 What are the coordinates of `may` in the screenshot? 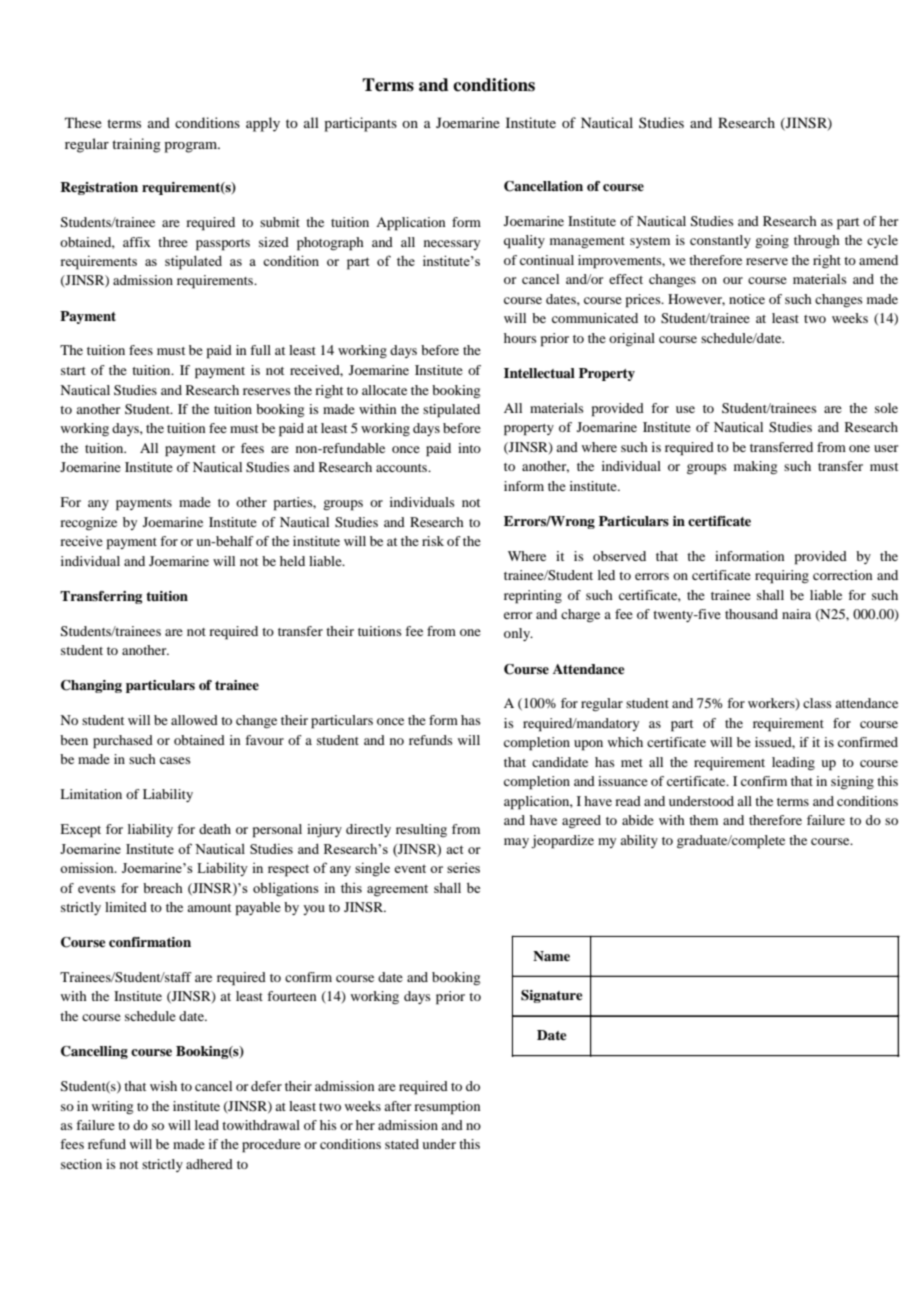 It's located at (516, 843).
